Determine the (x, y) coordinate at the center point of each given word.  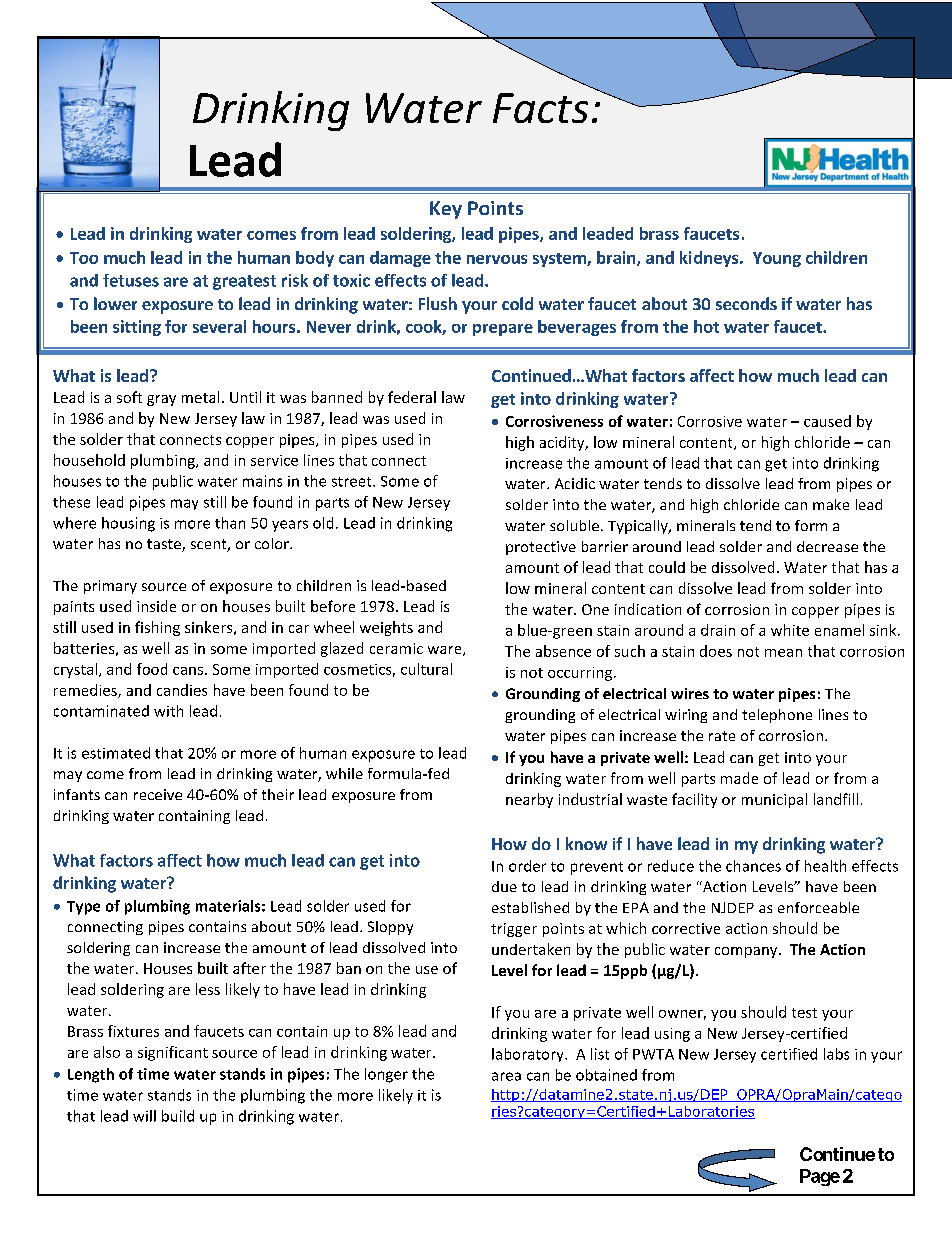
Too (84, 258)
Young (777, 259)
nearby (529, 800)
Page (820, 1177)
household (89, 460)
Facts (540, 108)
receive (158, 794)
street (353, 482)
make (831, 504)
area (506, 1076)
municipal (774, 800)
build (178, 1116)
